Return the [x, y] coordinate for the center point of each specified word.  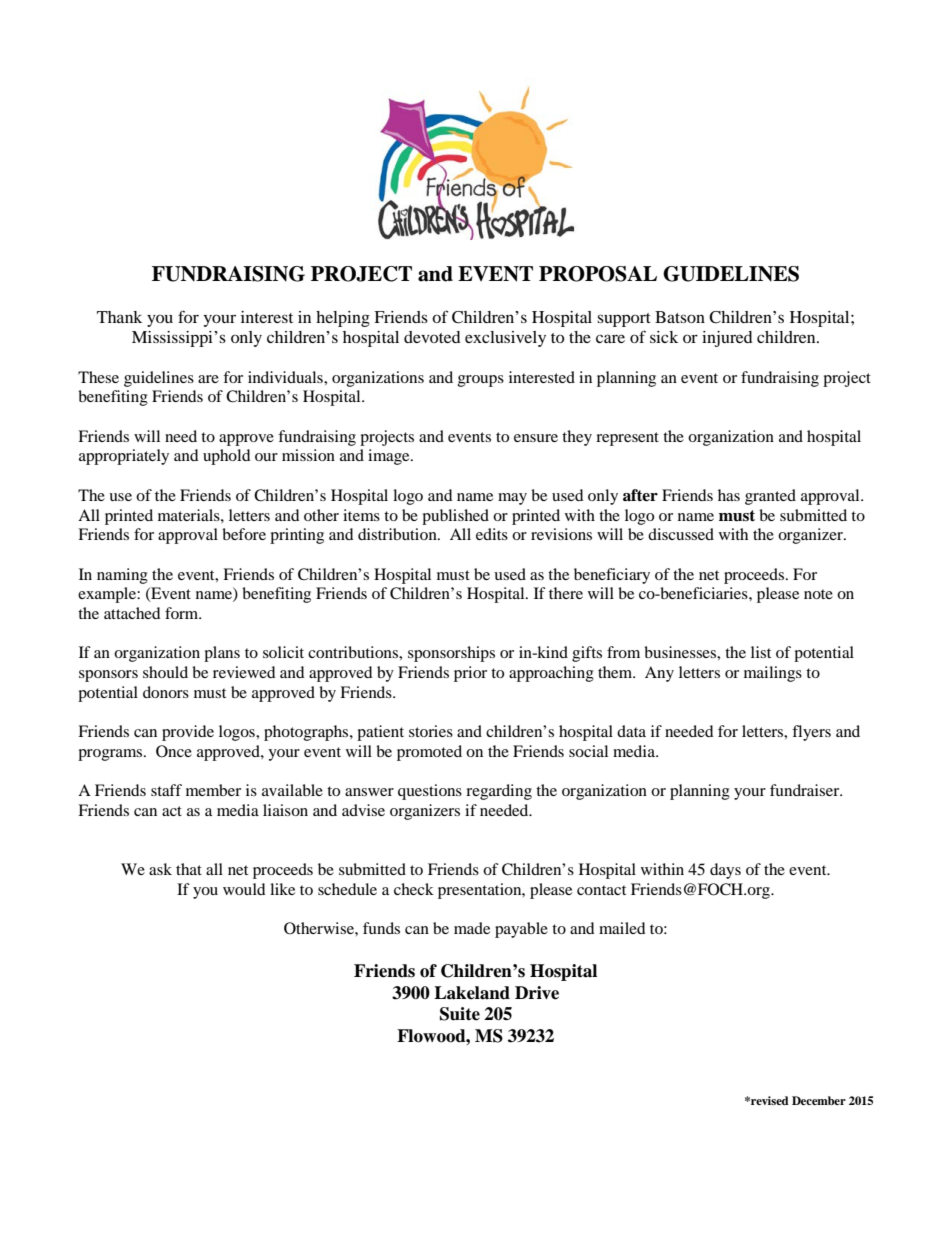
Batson [680, 317]
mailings [773, 674]
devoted [432, 337]
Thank [119, 317]
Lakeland [472, 993]
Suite [460, 1014]
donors [166, 692]
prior [470, 674]
